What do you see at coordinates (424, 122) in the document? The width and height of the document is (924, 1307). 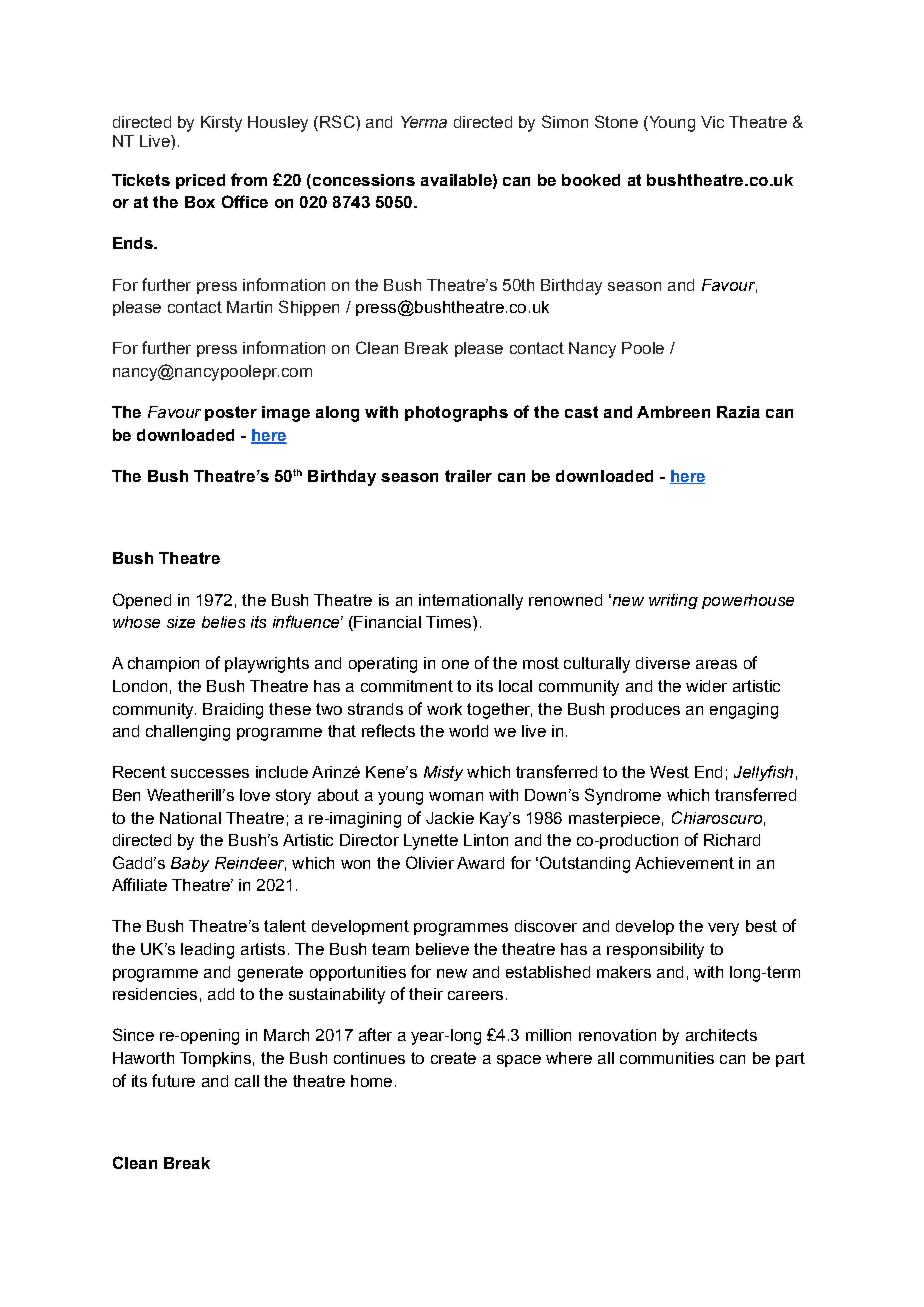 I see `Yerma` at bounding box center [424, 122].
